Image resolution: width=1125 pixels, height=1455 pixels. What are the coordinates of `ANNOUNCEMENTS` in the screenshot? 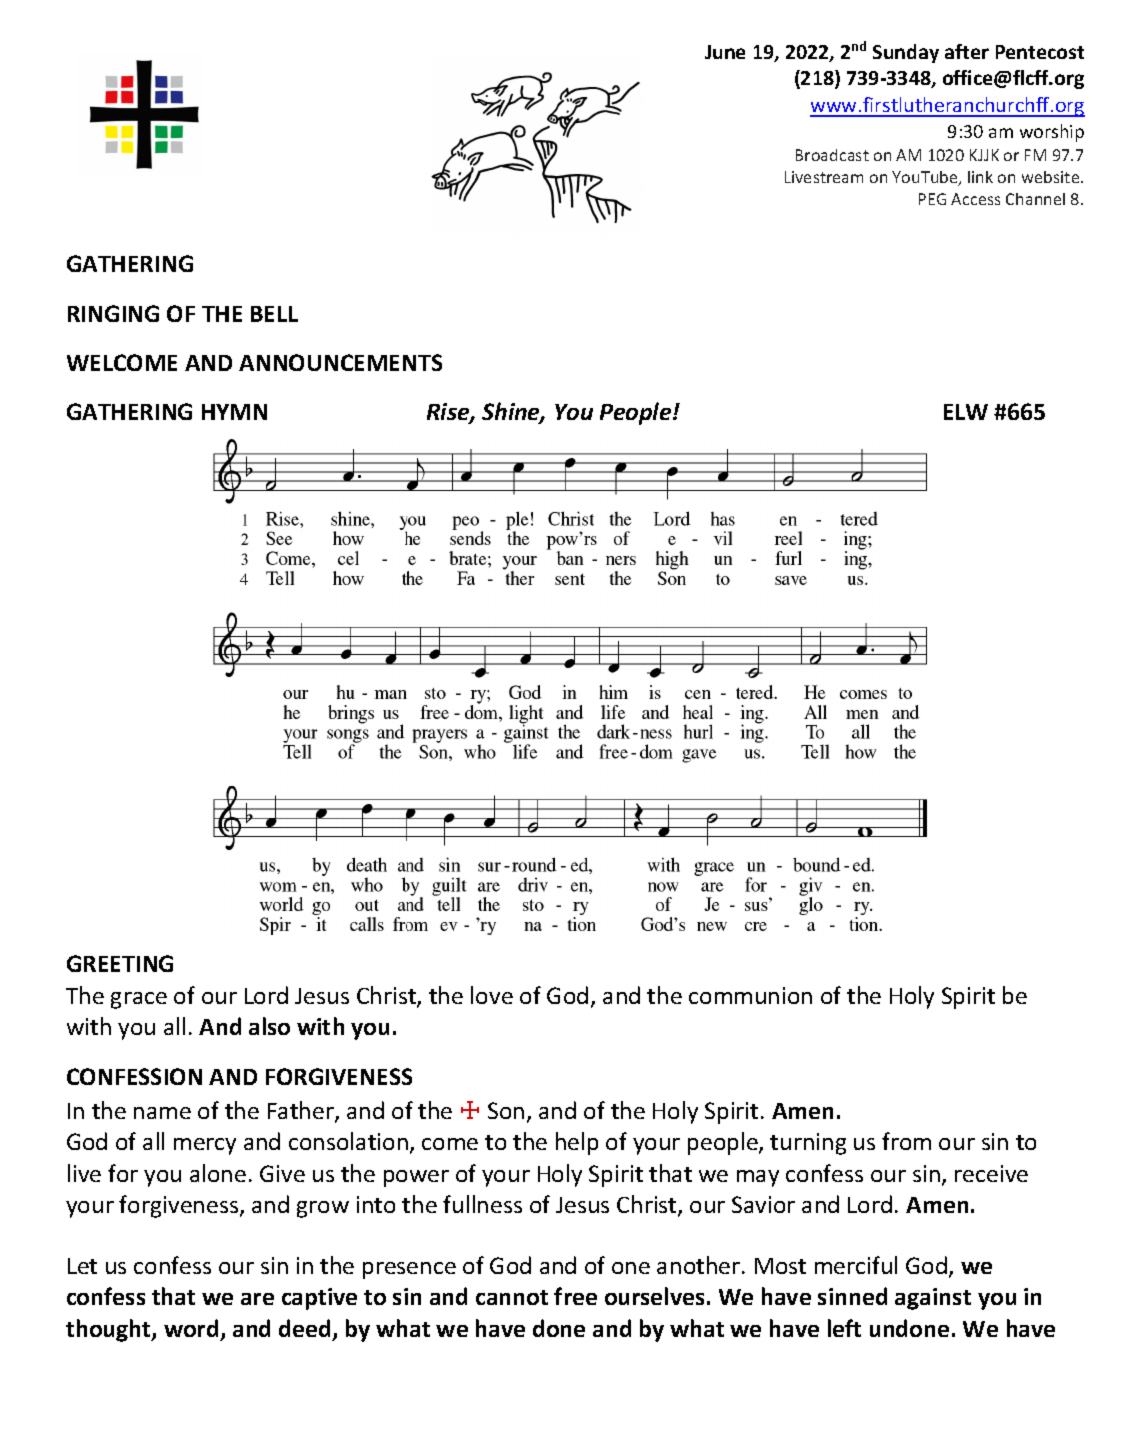 It's located at (340, 362).
